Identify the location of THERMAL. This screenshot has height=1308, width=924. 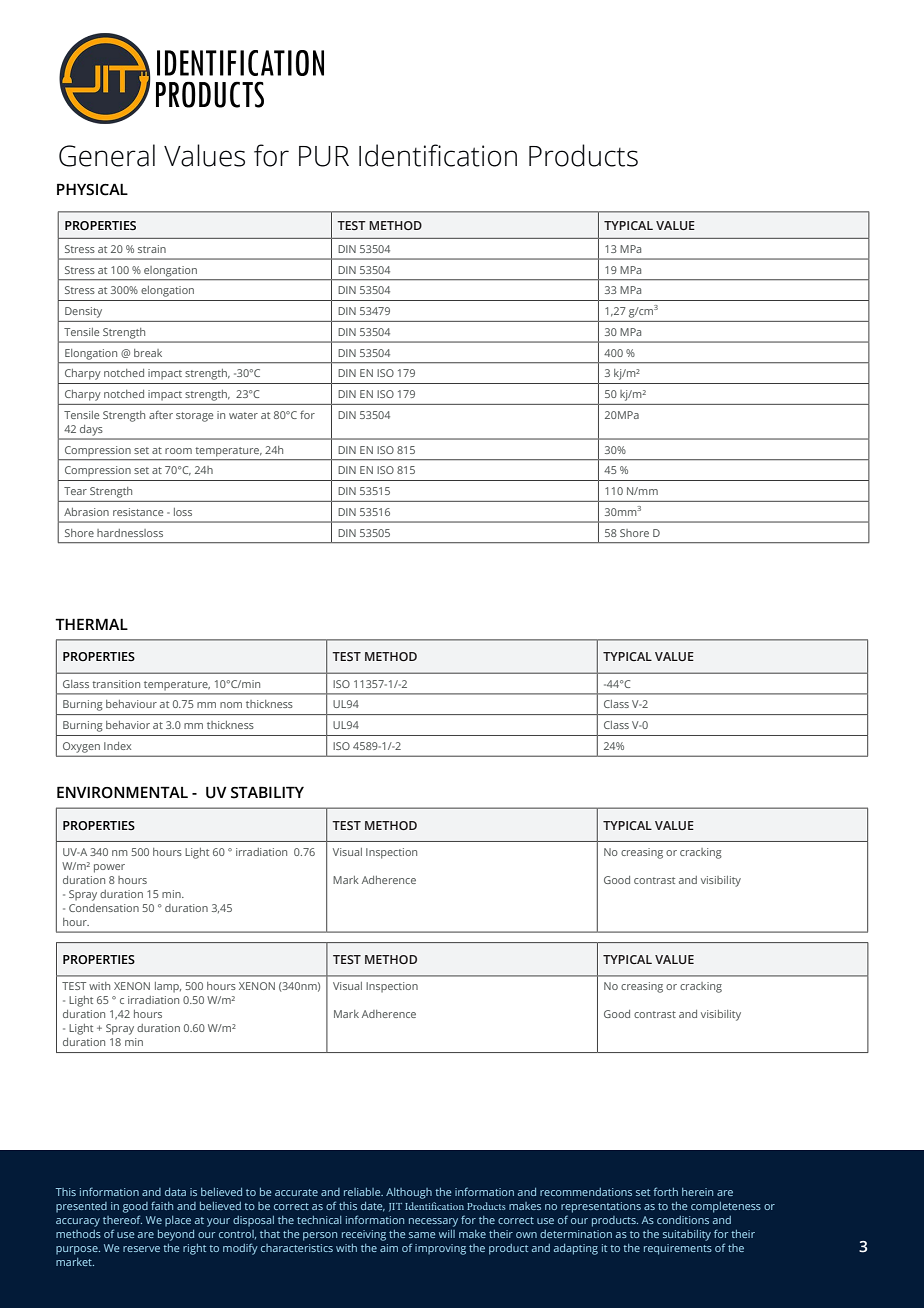
(91, 624).
